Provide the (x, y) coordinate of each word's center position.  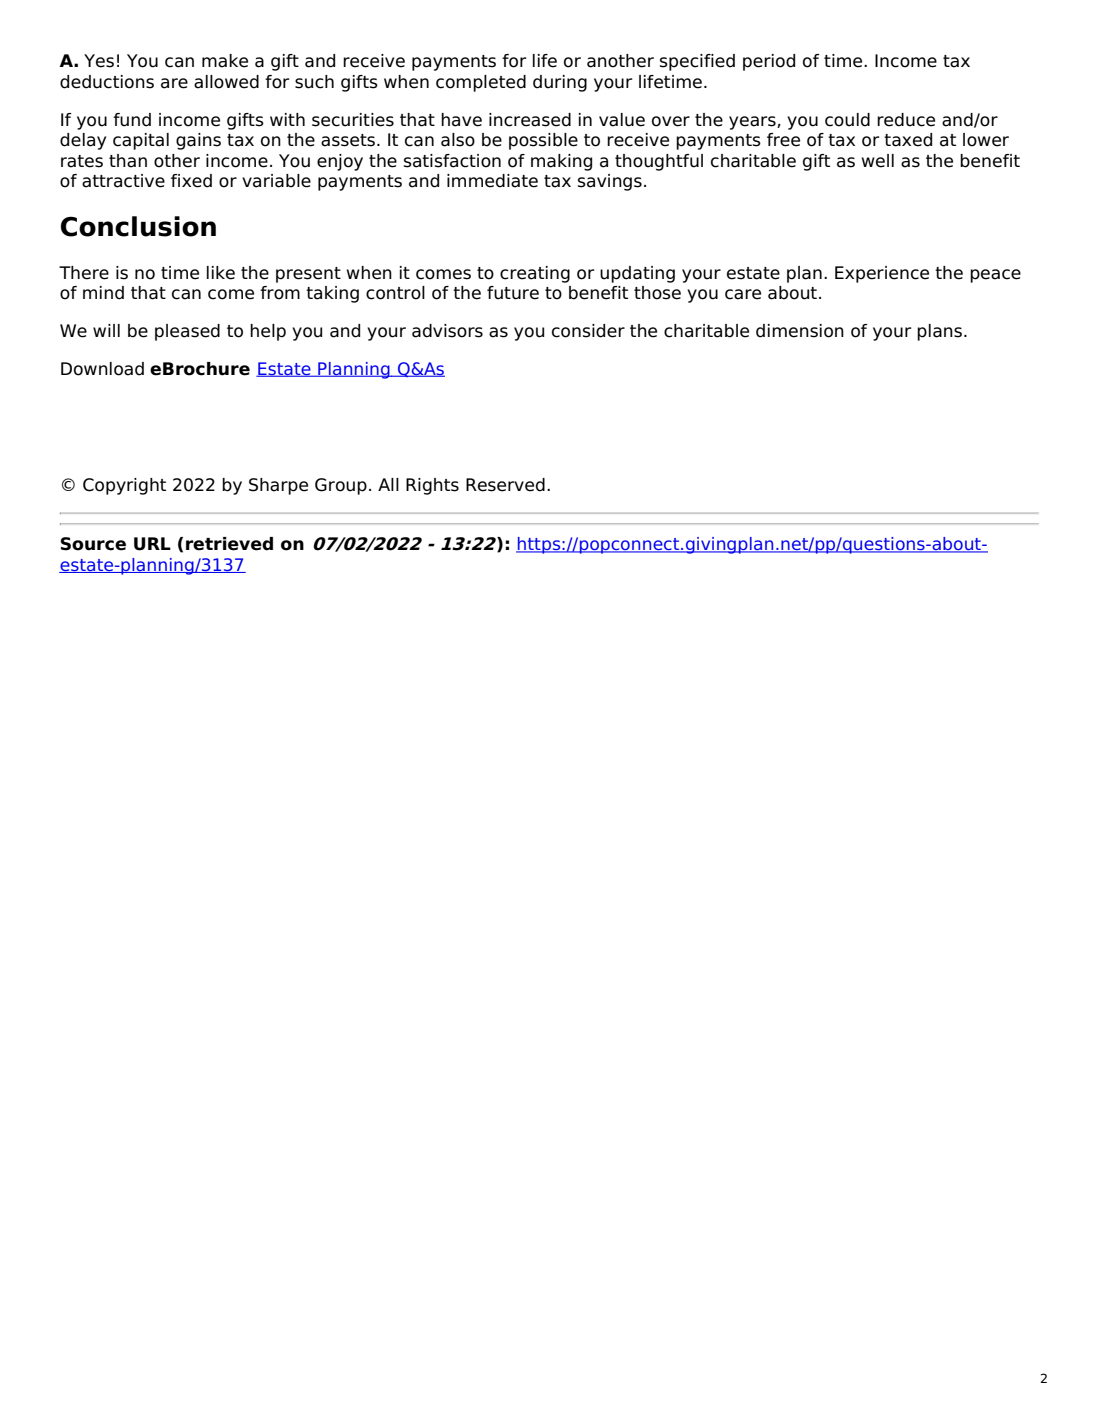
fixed (191, 181)
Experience (882, 274)
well (878, 161)
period (769, 62)
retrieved (229, 544)
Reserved (505, 485)
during (560, 83)
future (513, 293)
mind (103, 293)
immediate (492, 181)
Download (102, 369)
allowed (226, 82)
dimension (800, 331)
